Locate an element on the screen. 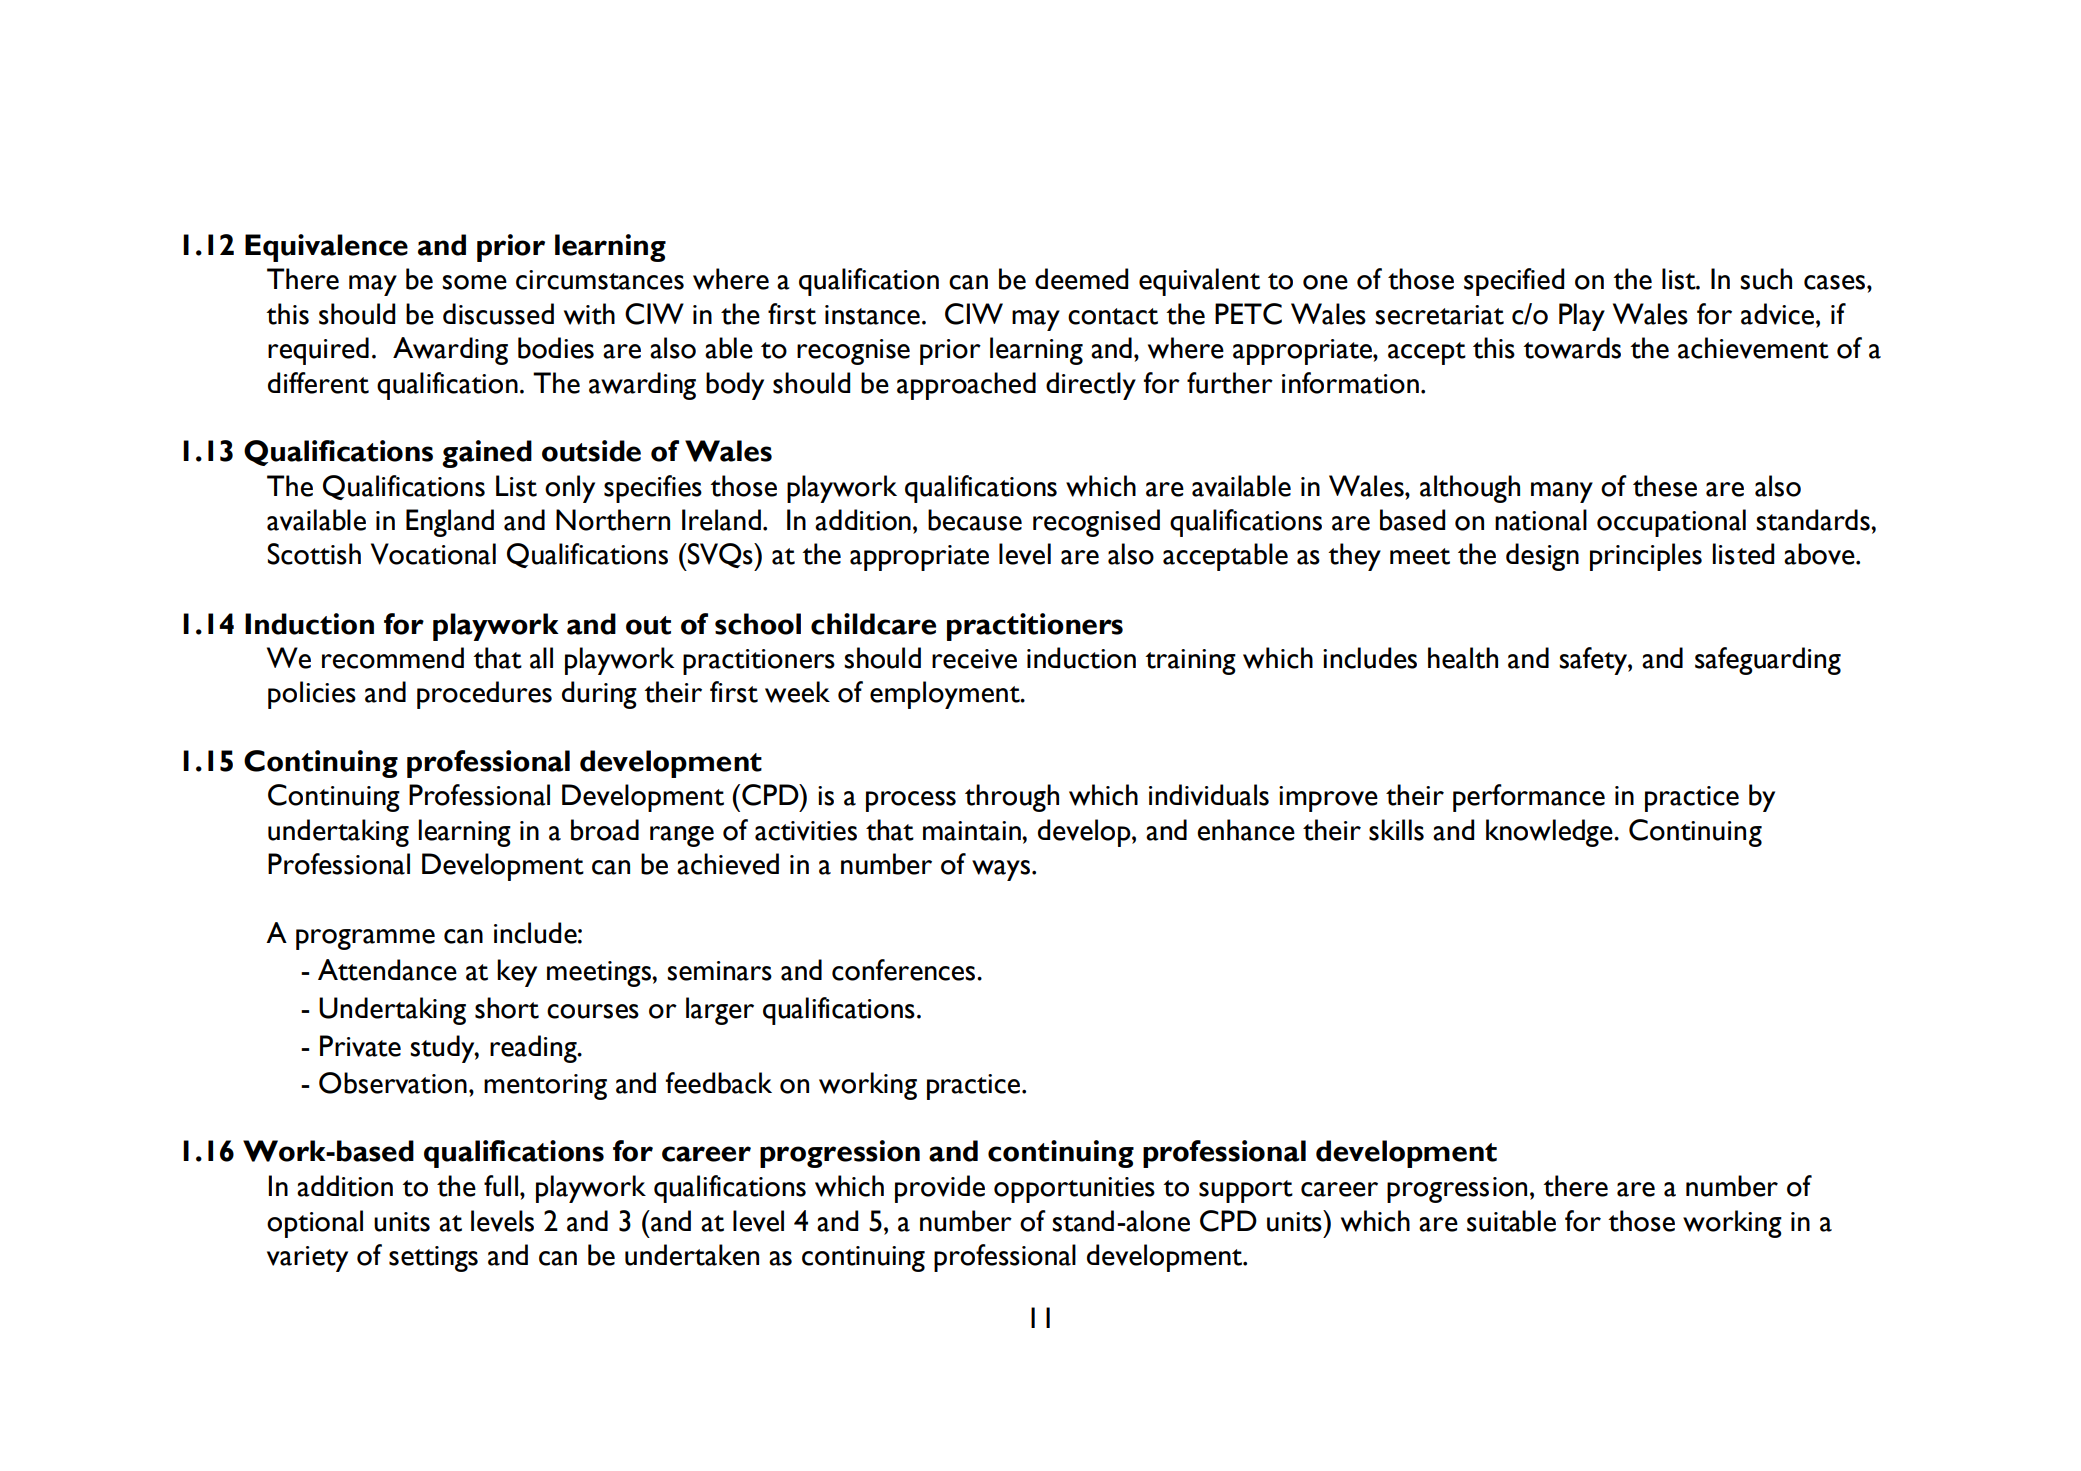 This screenshot has height=1471, width=2081. because is located at coordinates (975, 520).
